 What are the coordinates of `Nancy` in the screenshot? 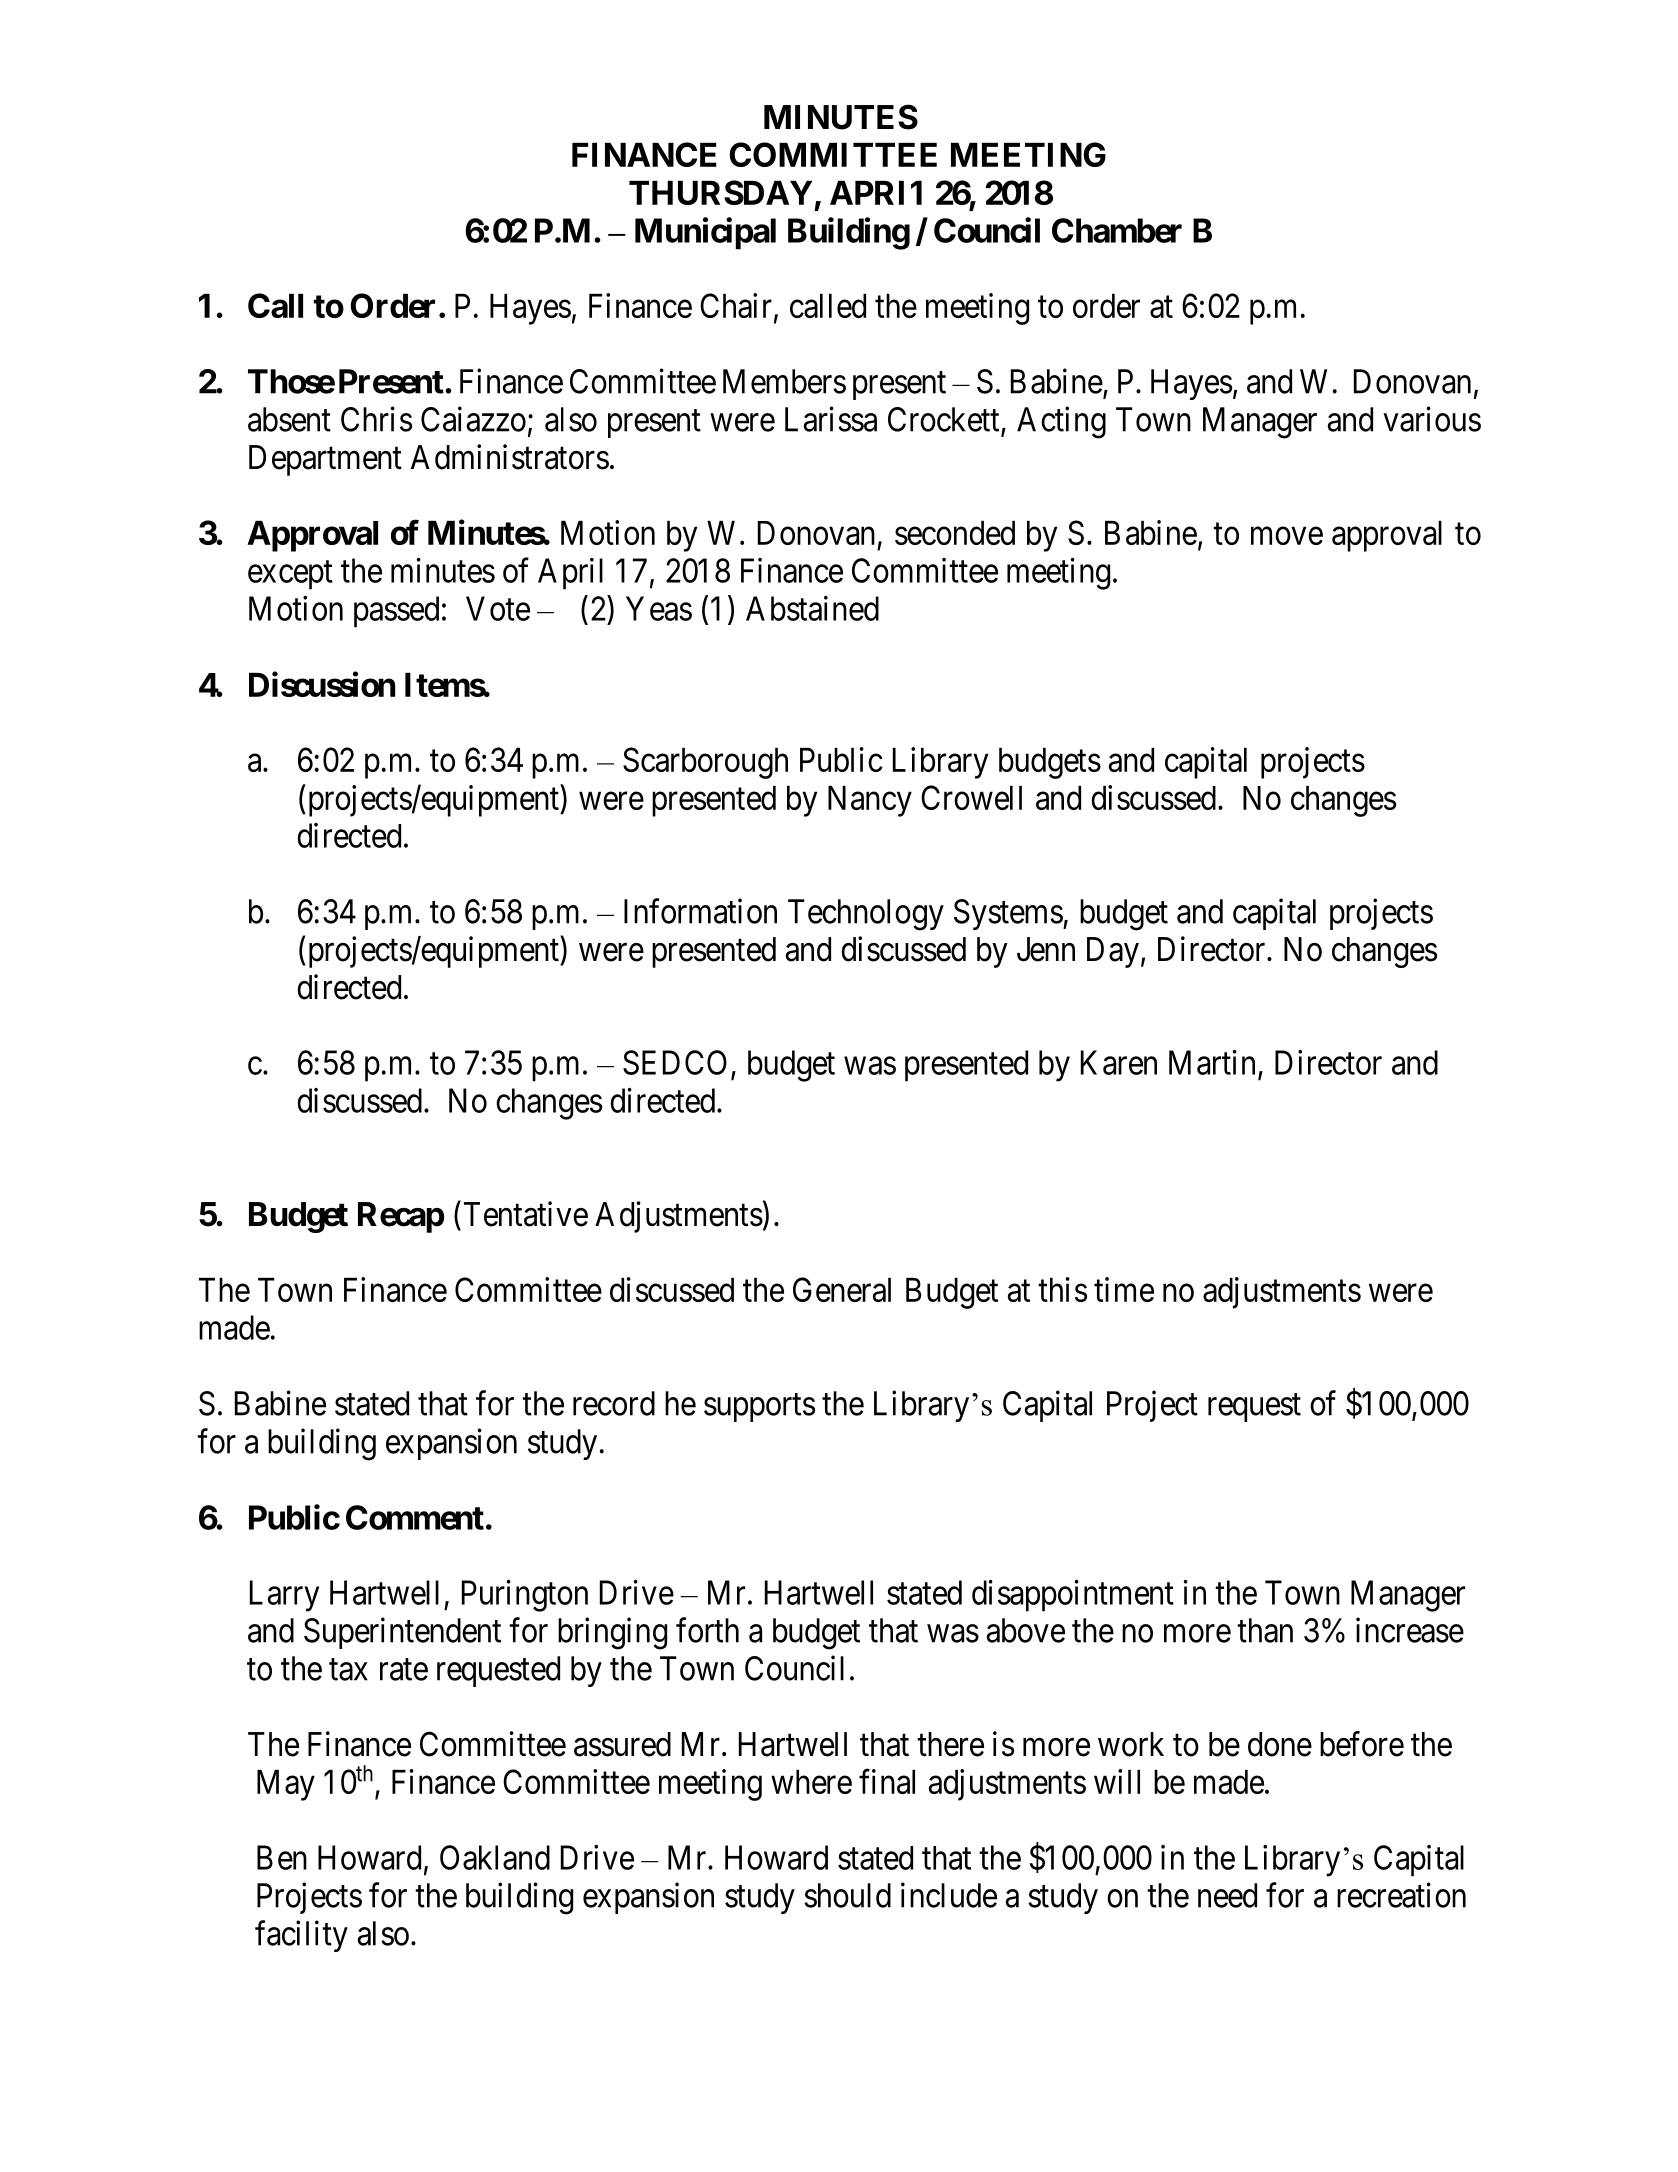 It's located at (870, 801).
